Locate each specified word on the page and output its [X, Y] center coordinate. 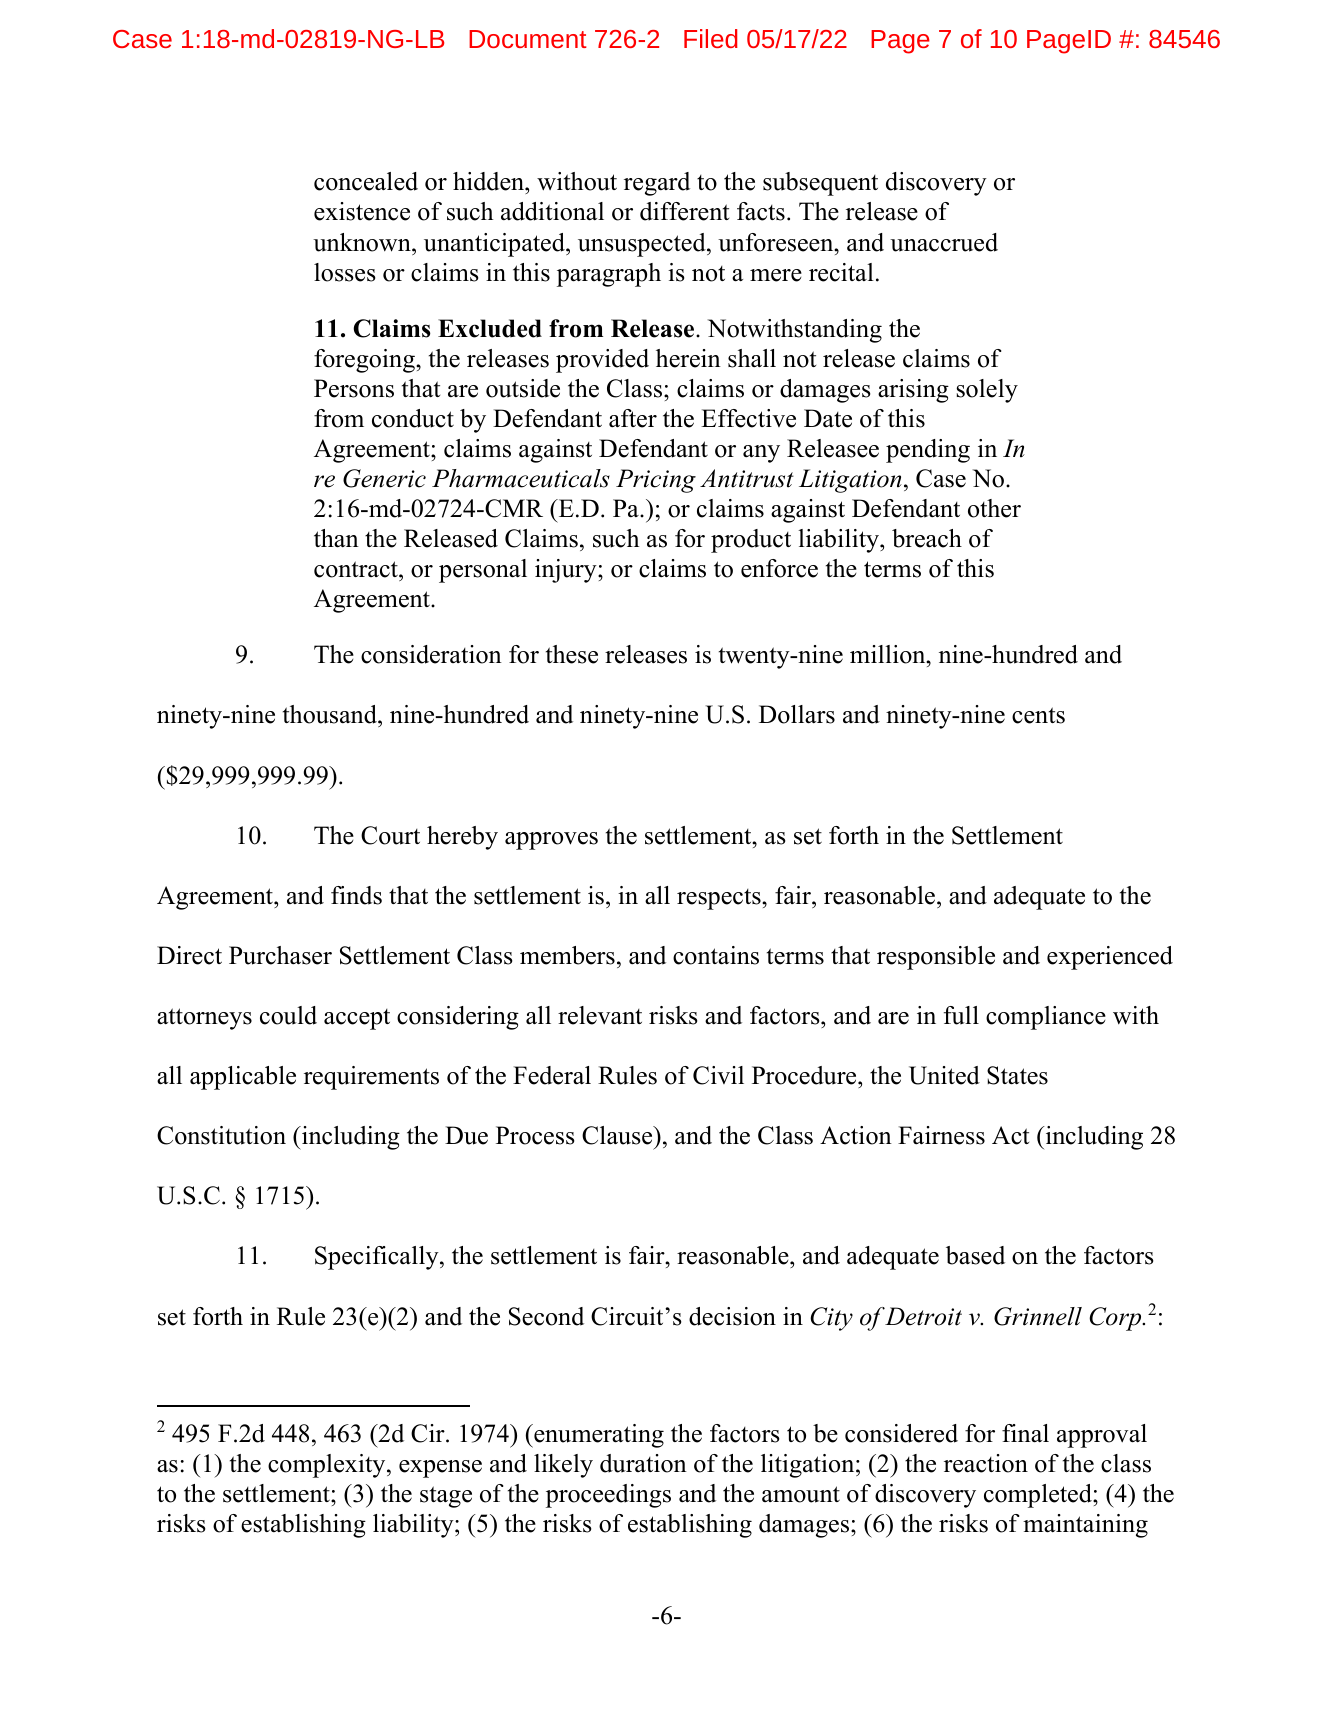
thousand [331, 716]
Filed [711, 38]
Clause [618, 1135]
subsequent [820, 184]
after [633, 418]
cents [1038, 715]
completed [1039, 1496]
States [1017, 1075]
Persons [354, 388]
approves [551, 841]
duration [643, 1463]
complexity [328, 1466]
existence [362, 211]
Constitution [221, 1135]
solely [987, 391]
